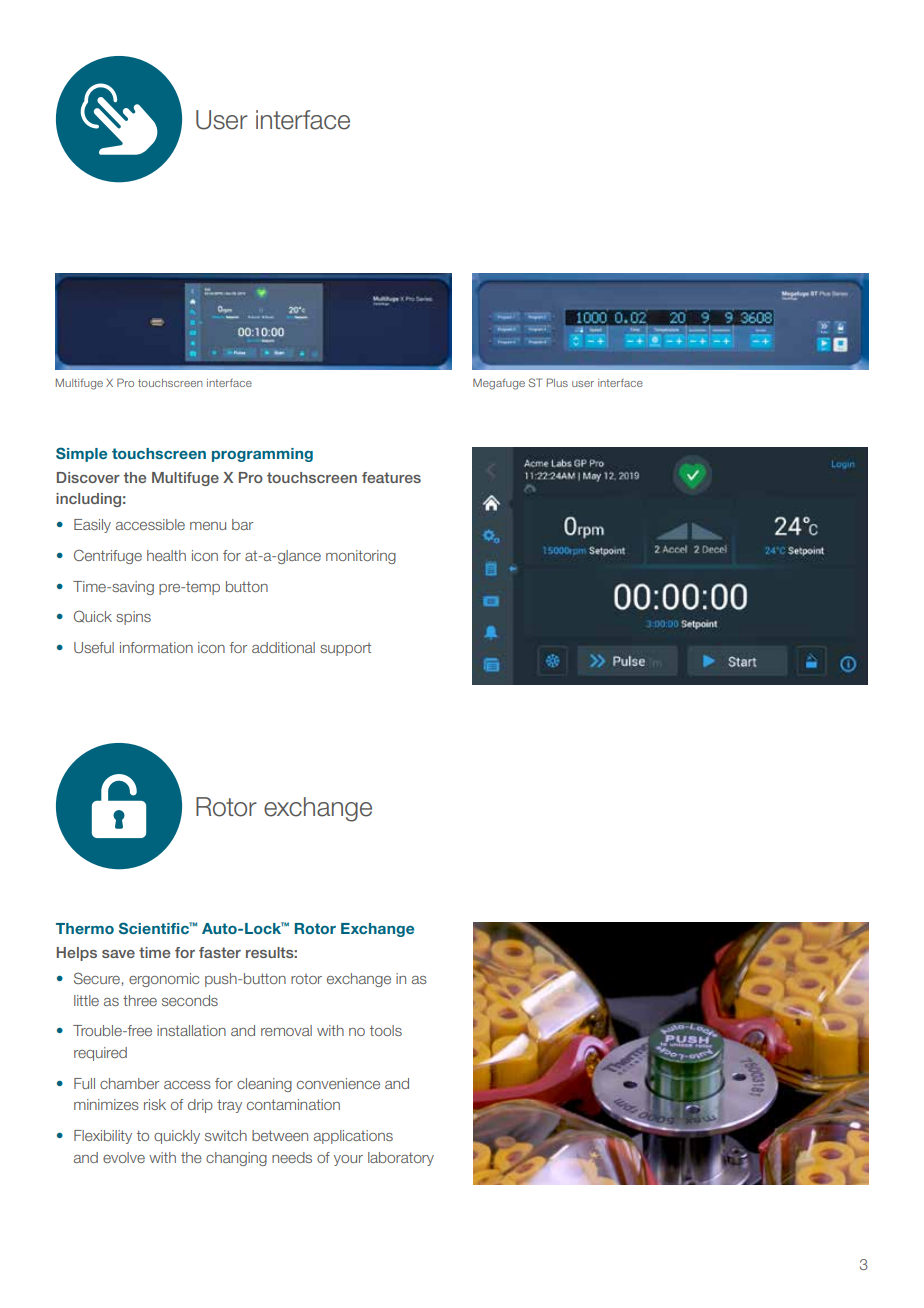 This document has width=924, height=1308. Describe the element at coordinates (81, 454) in the document. I see `Simple` at that location.
